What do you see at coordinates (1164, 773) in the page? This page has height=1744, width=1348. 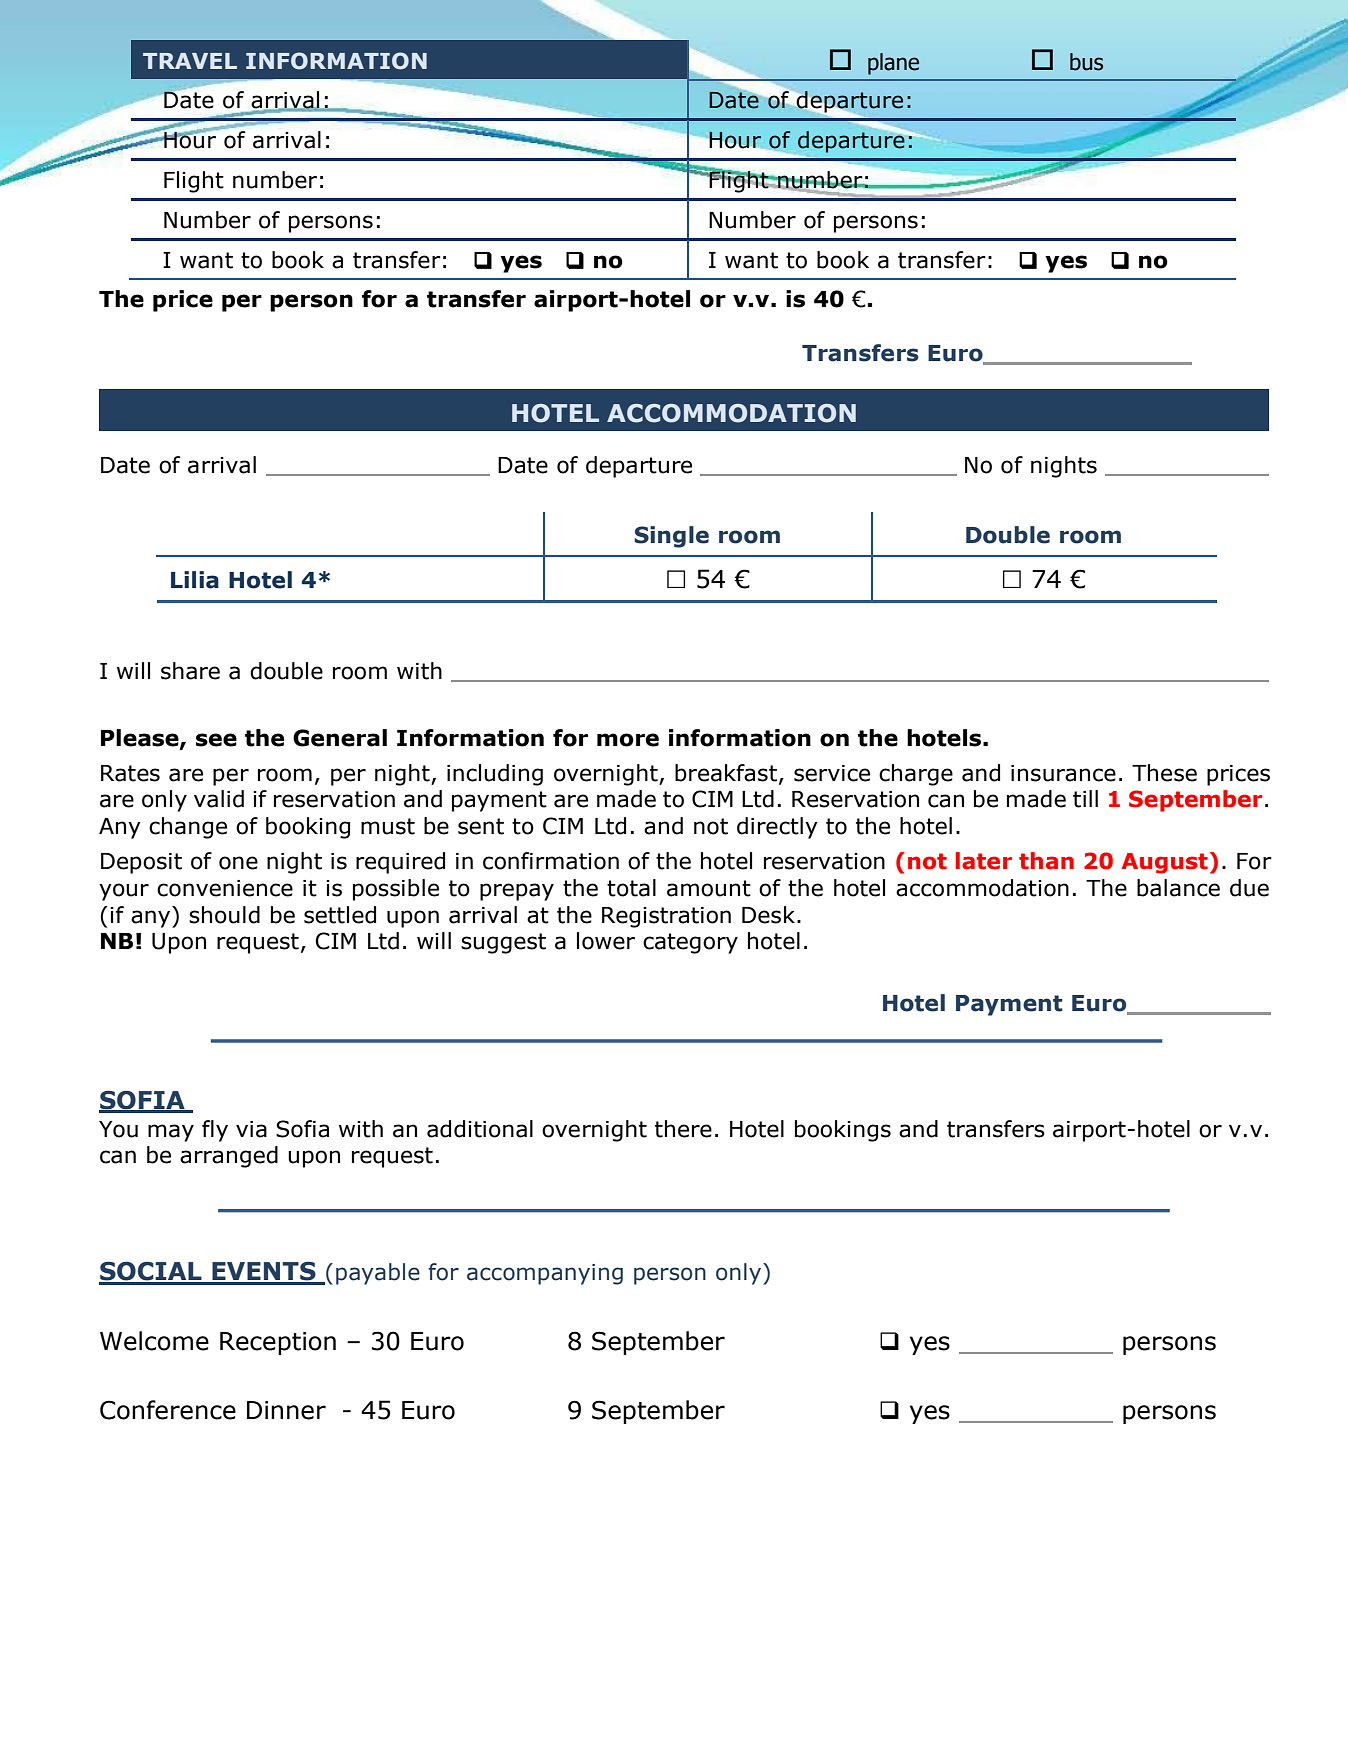 I see `These` at bounding box center [1164, 773].
